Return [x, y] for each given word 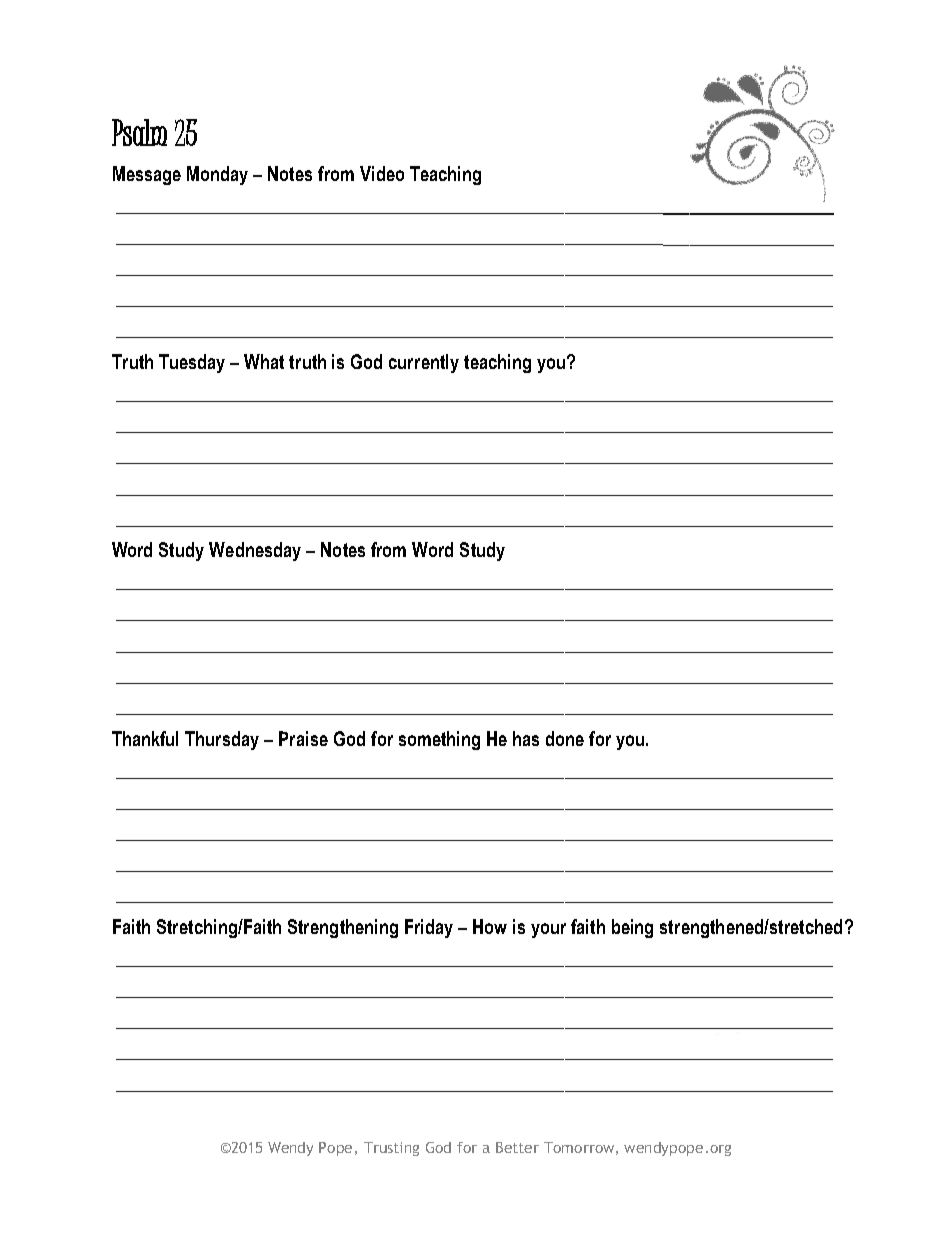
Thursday [222, 740]
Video [382, 173]
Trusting [391, 1149]
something [439, 740]
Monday [217, 175]
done [565, 738]
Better [517, 1147]
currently [424, 363]
